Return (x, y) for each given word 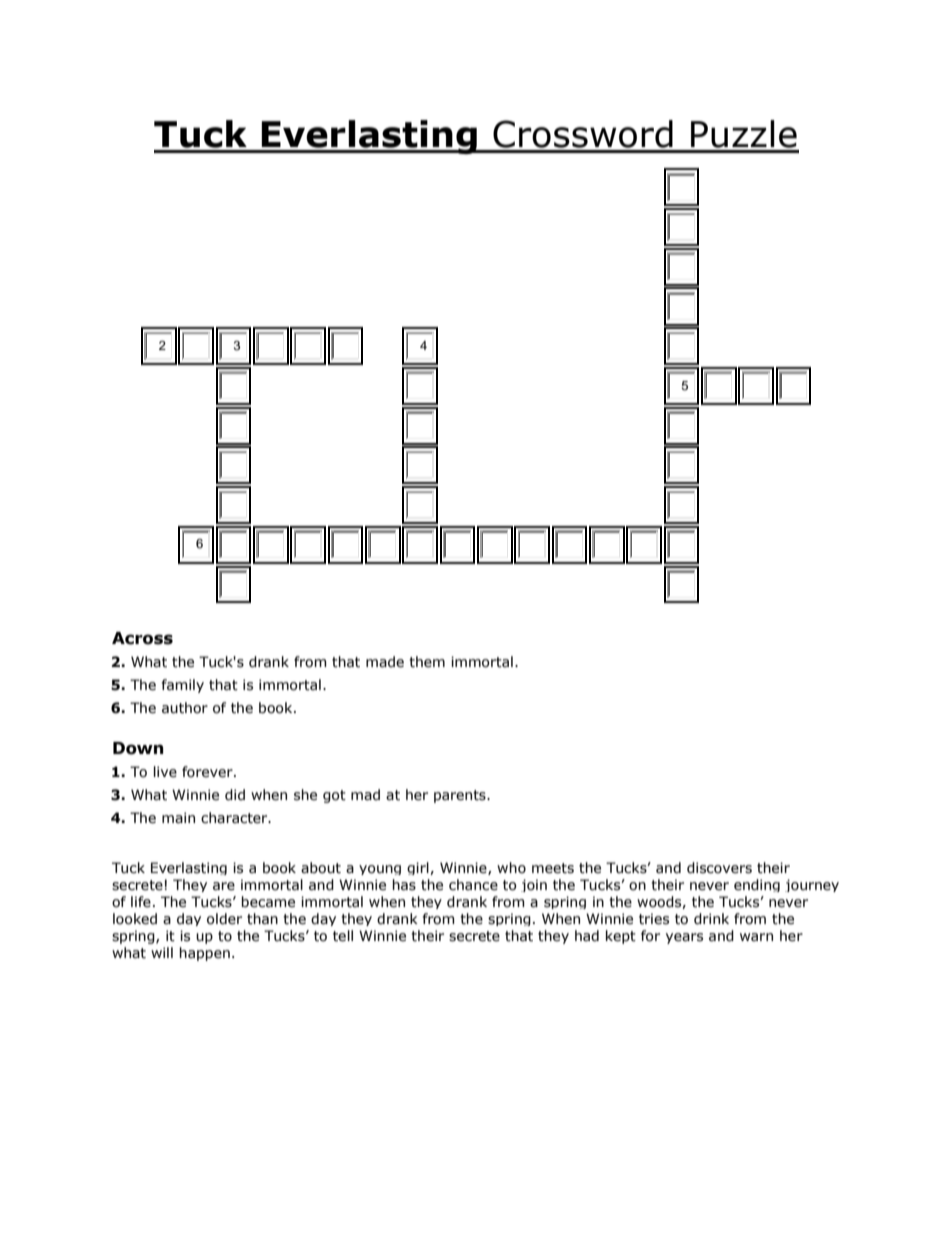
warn (756, 937)
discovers (719, 868)
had (587, 936)
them (427, 662)
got (334, 796)
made (385, 662)
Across (142, 638)
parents (461, 796)
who (511, 868)
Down (138, 748)
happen (204, 954)
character (235, 818)
